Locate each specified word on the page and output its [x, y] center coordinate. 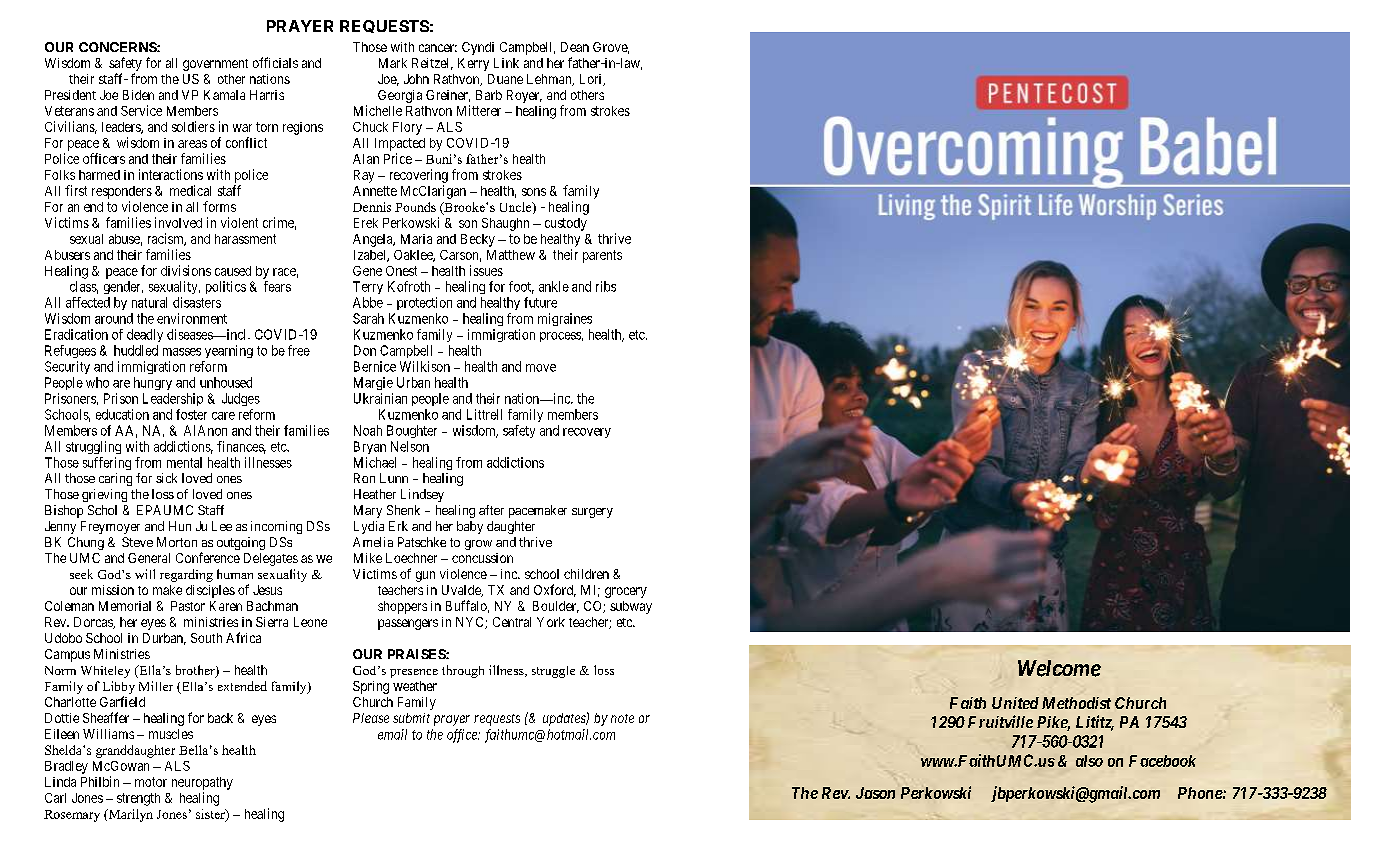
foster [191, 414]
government [215, 65]
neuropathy [202, 783]
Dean [575, 47]
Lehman [550, 80]
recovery [587, 433]
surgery [592, 513]
